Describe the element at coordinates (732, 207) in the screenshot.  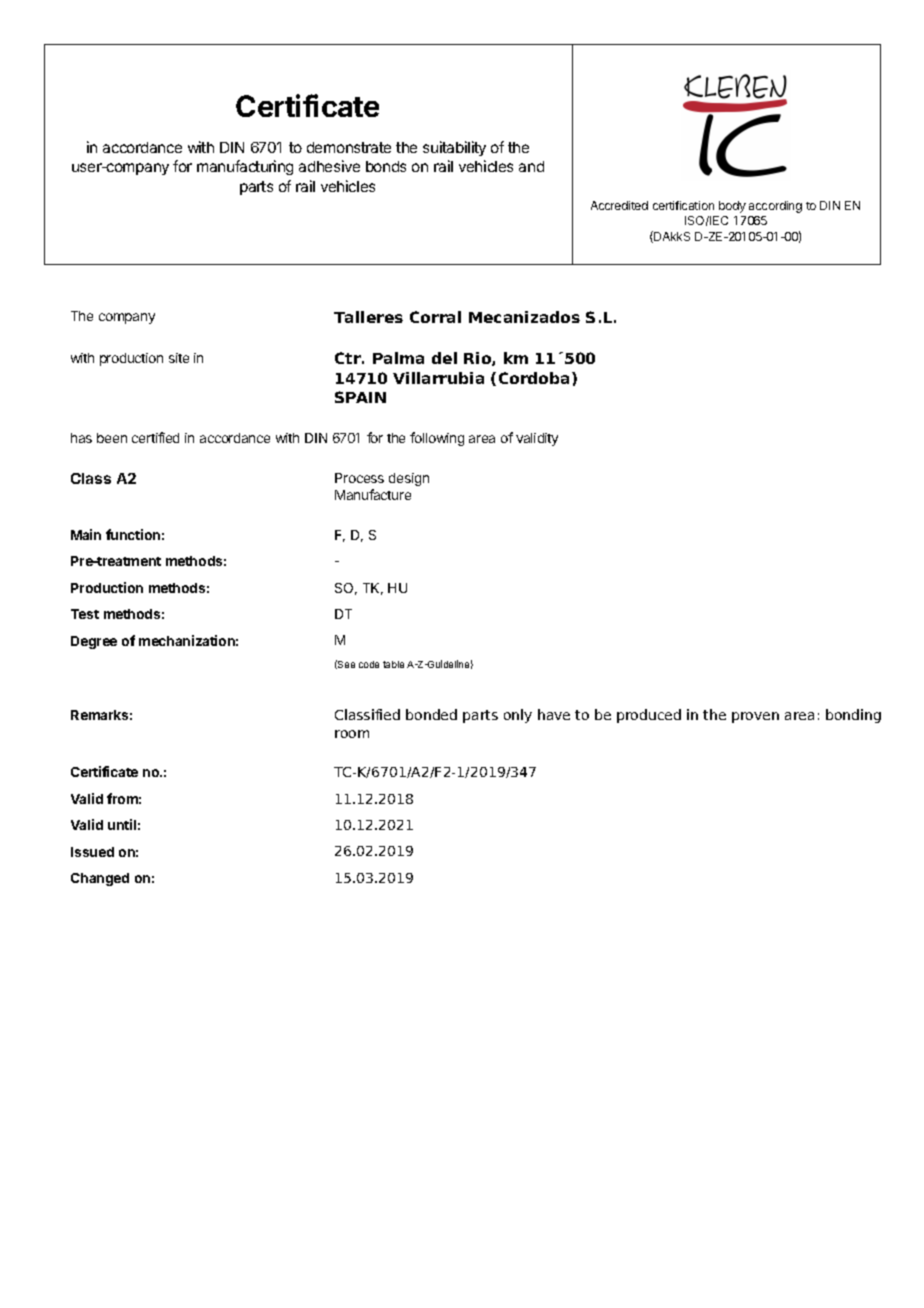
I see `body` at that location.
